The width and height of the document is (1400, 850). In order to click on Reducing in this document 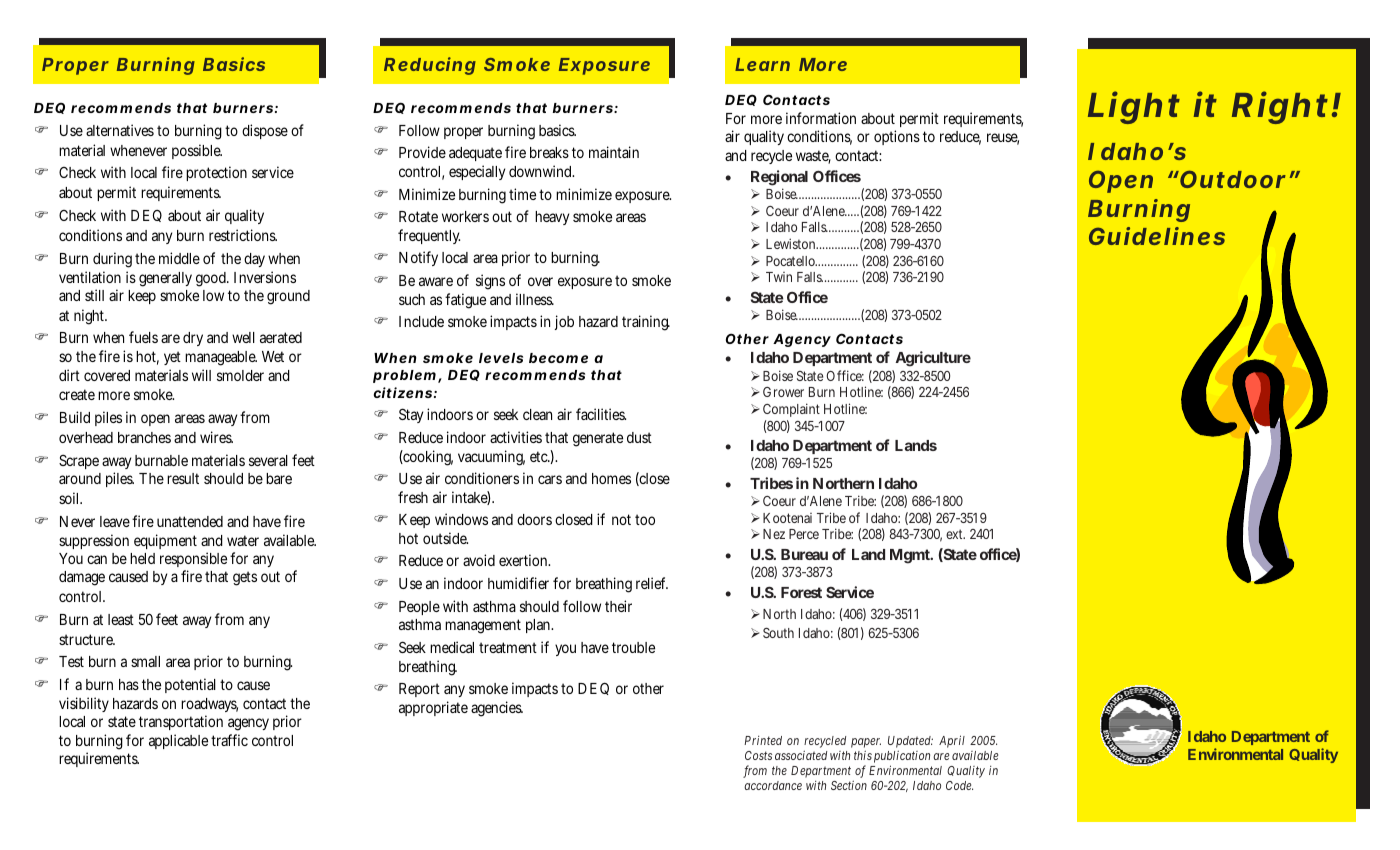, I will do `click(430, 66)`.
